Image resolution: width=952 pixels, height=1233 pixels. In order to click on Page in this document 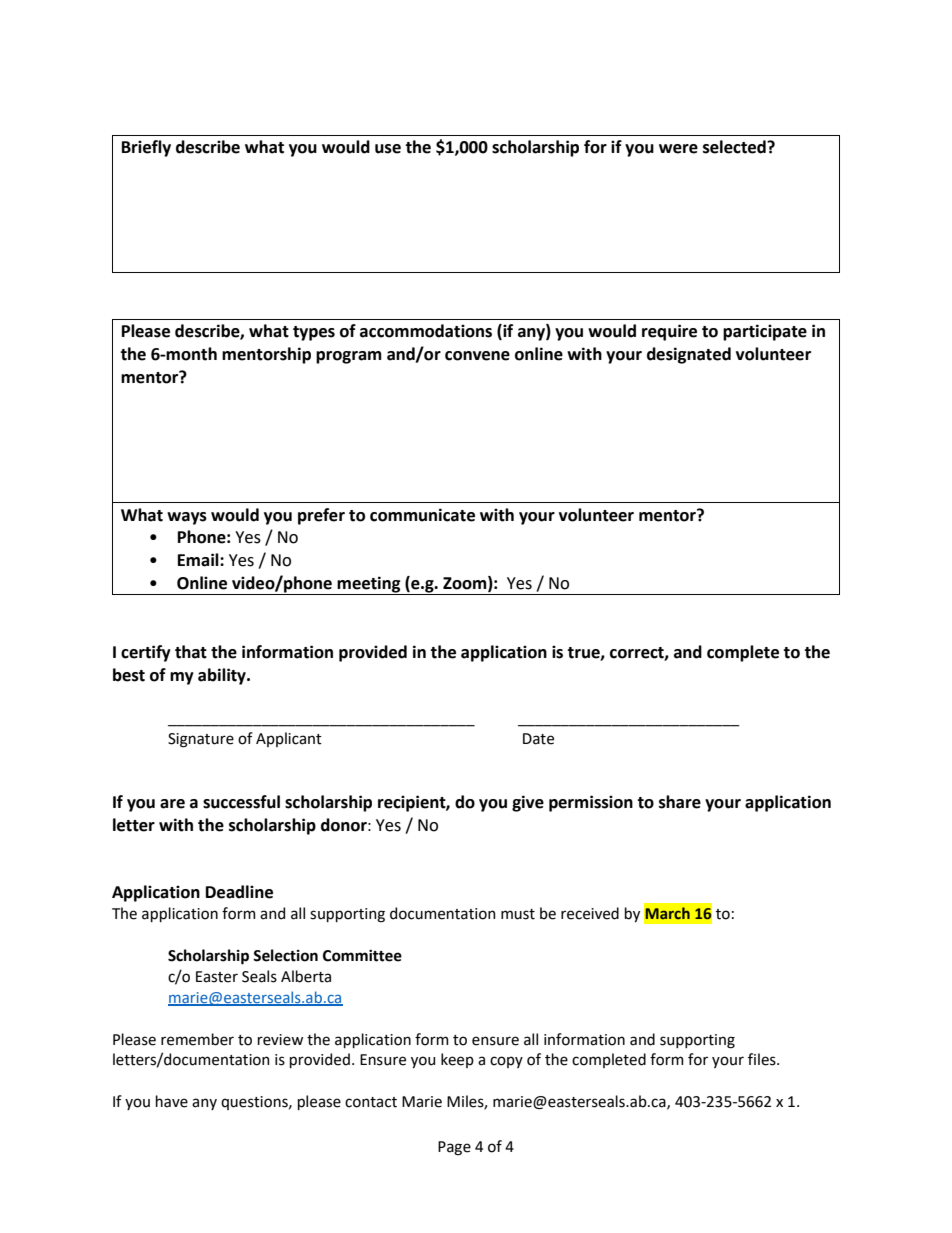, I will do `click(454, 1148)`.
